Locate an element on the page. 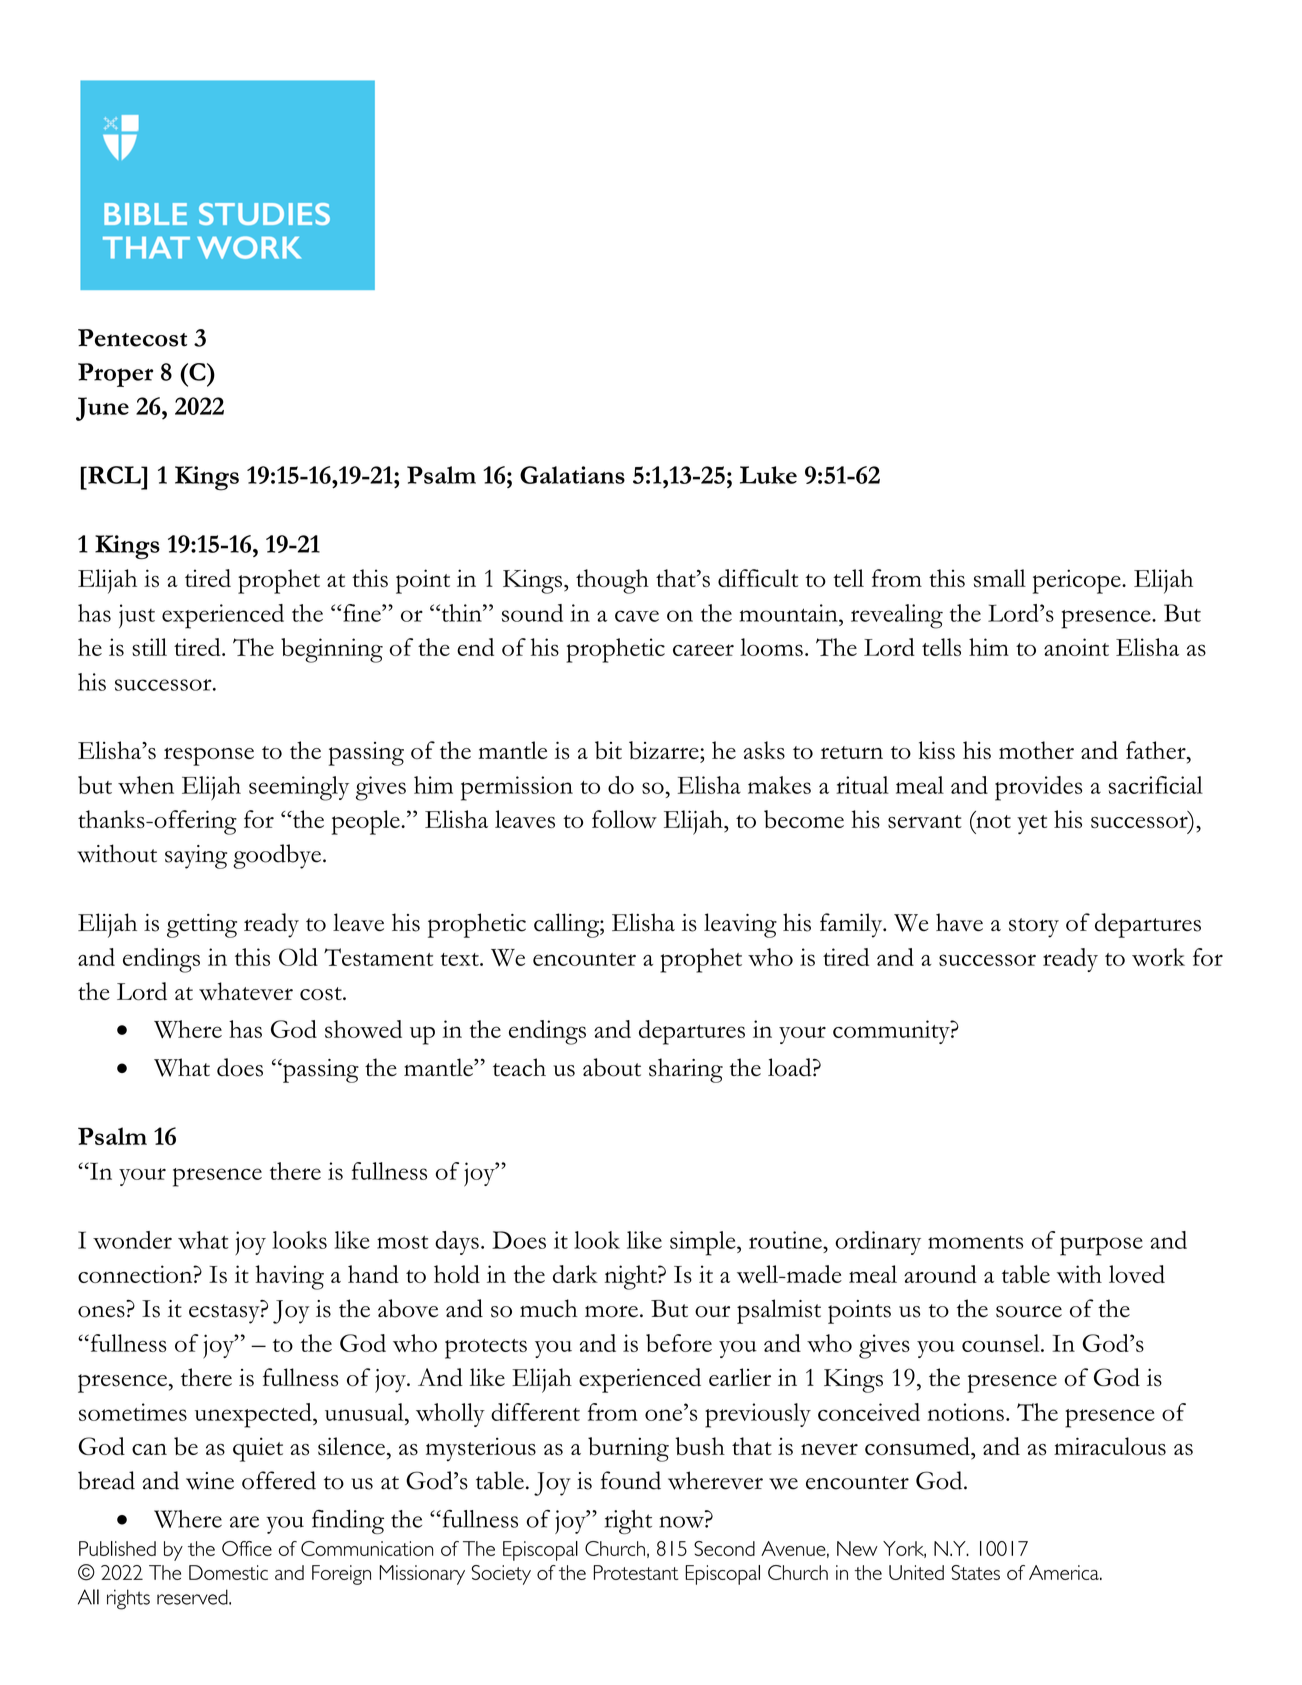 This image has height=1685, width=1302. provides is located at coordinates (1038, 788).
